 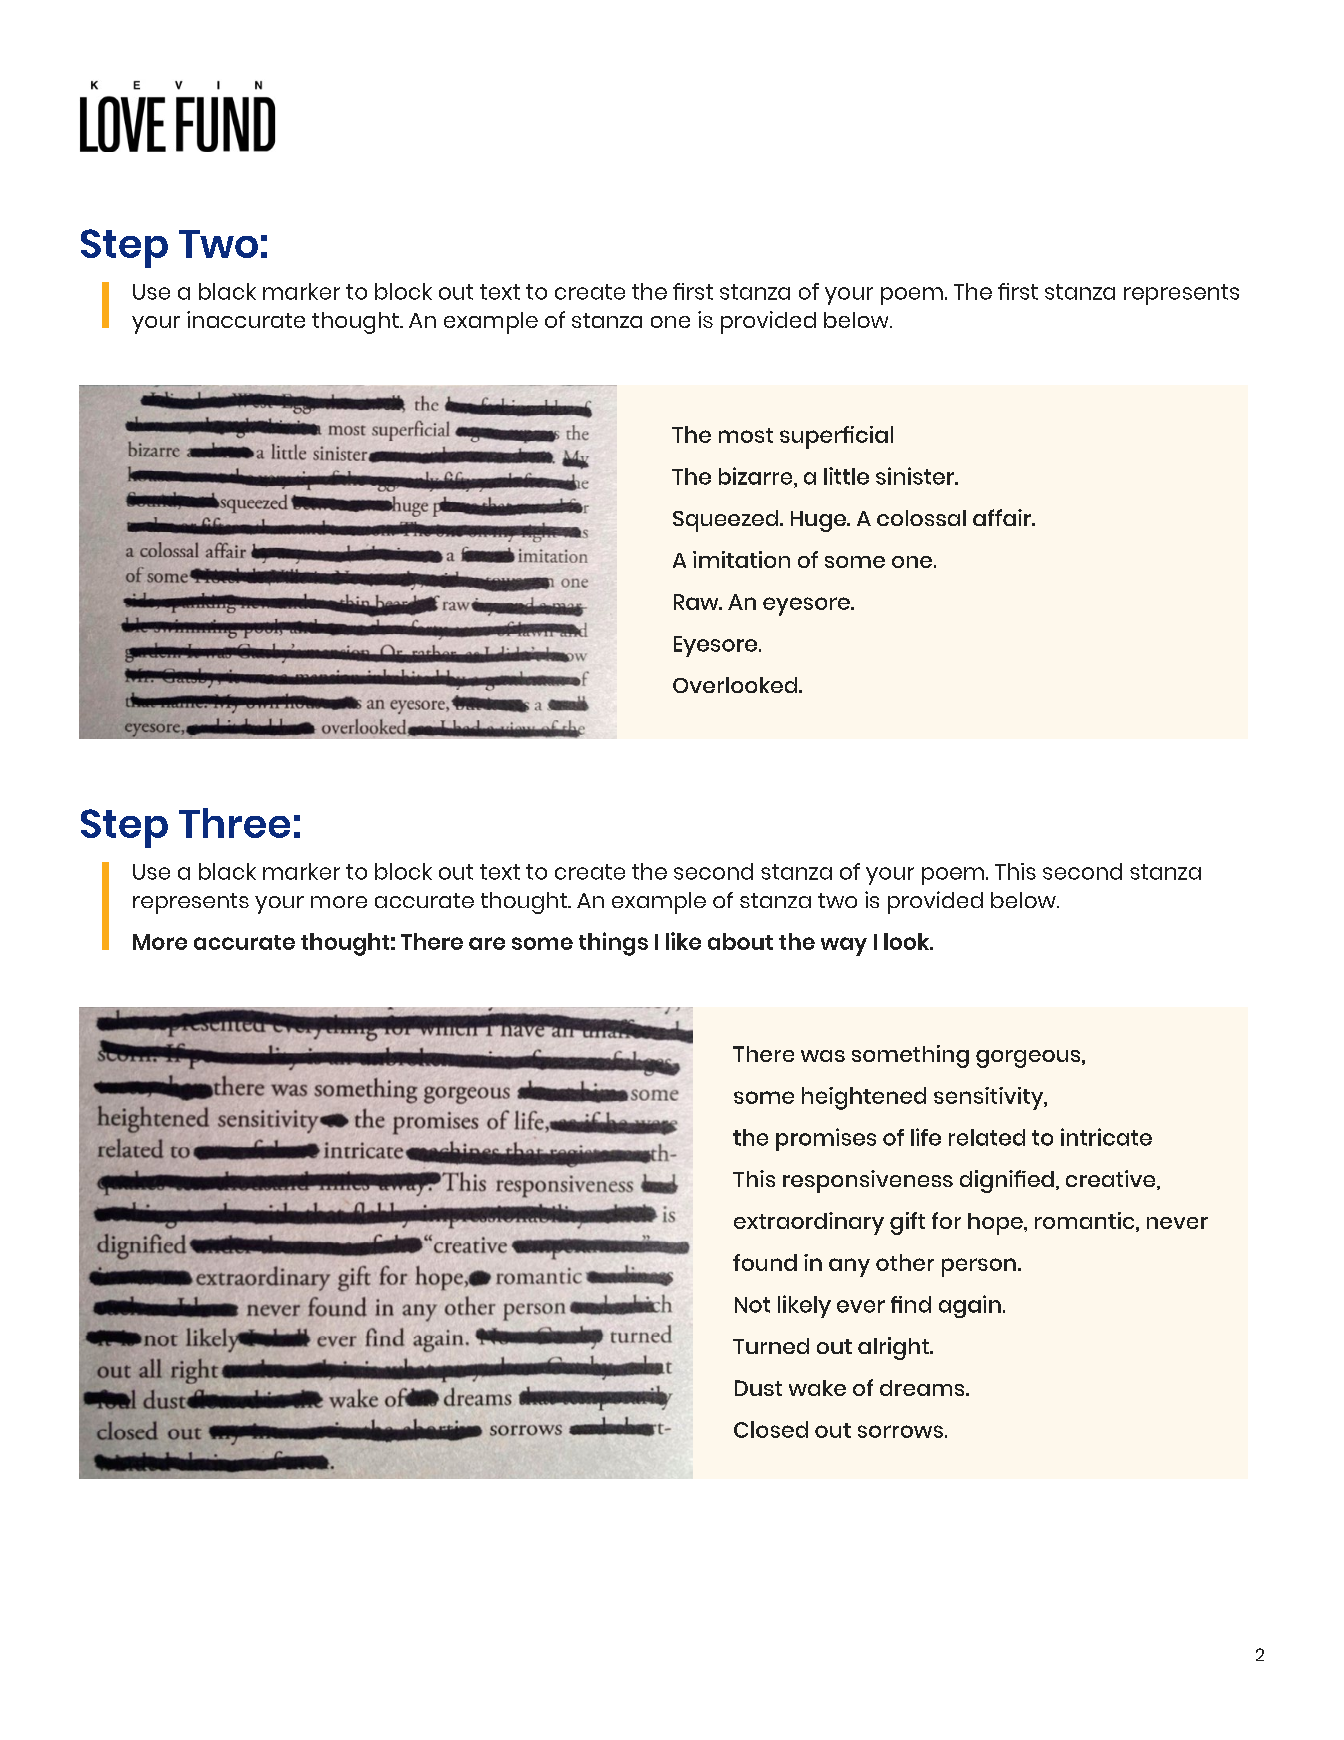 What do you see at coordinates (727, 521) in the screenshot?
I see `Squeezed` at bounding box center [727, 521].
